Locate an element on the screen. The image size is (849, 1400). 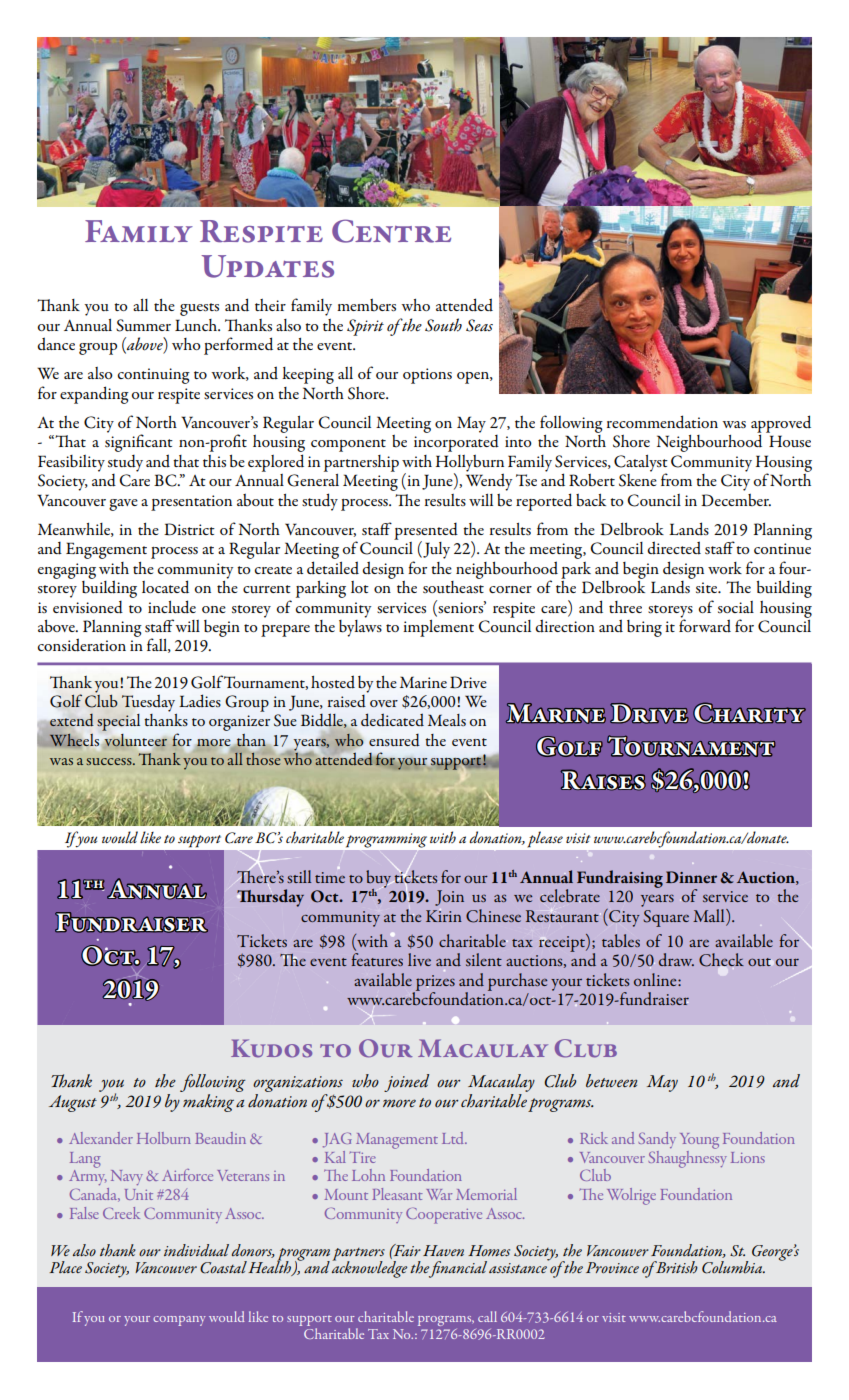
recommendation is located at coordinates (662, 421).
